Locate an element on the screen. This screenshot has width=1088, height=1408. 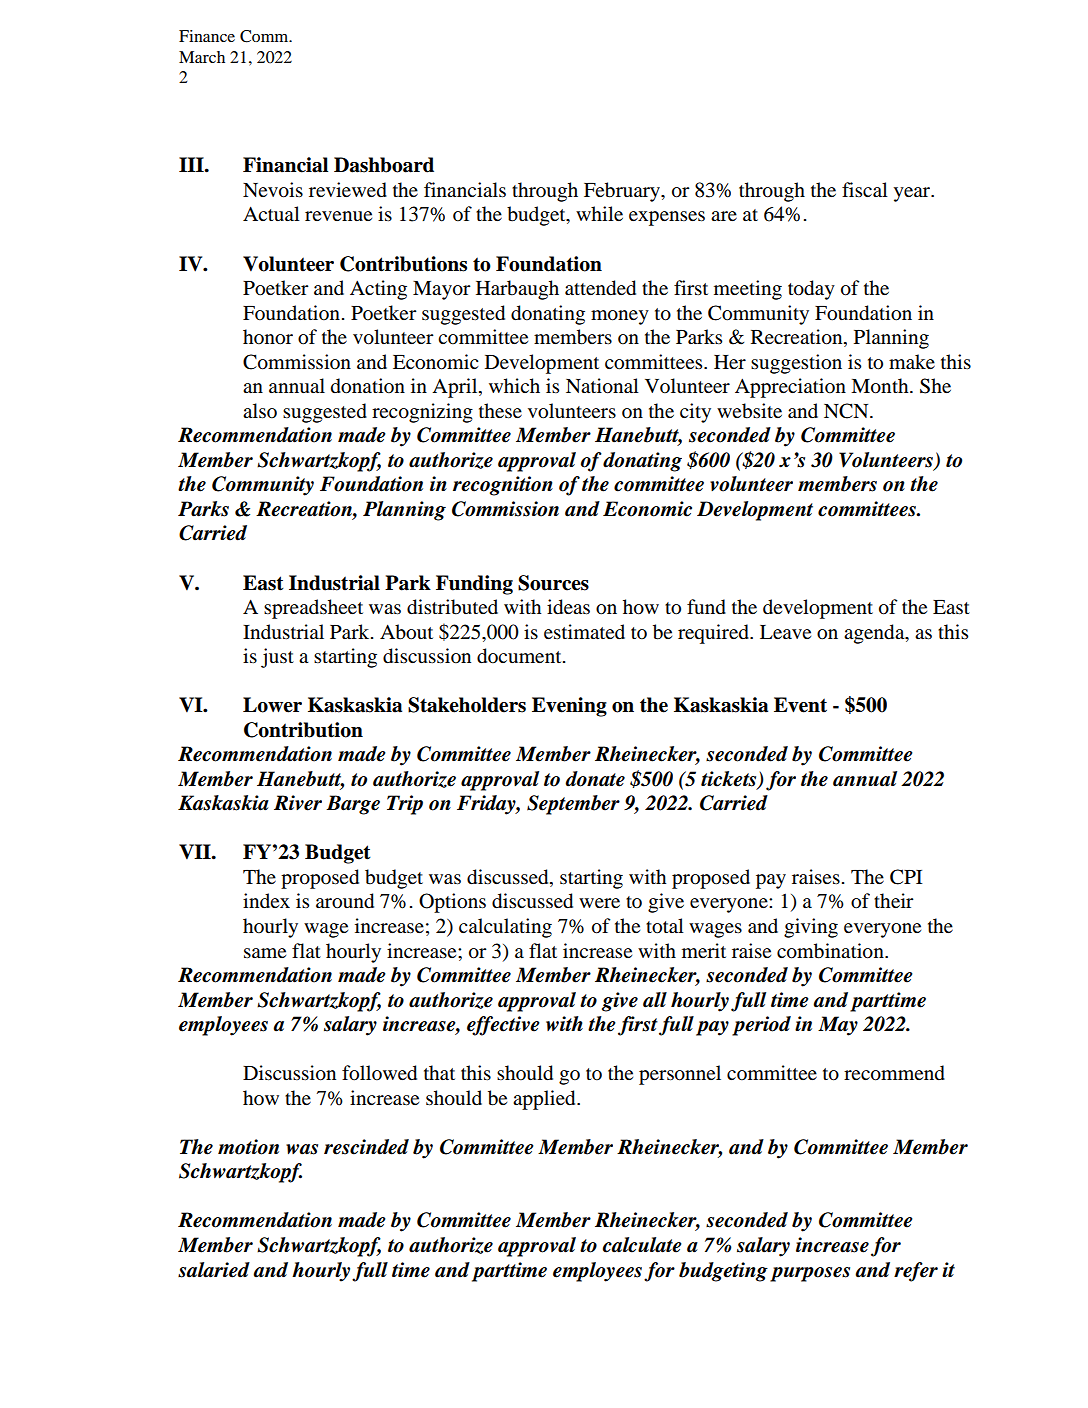
River is located at coordinates (298, 803).
